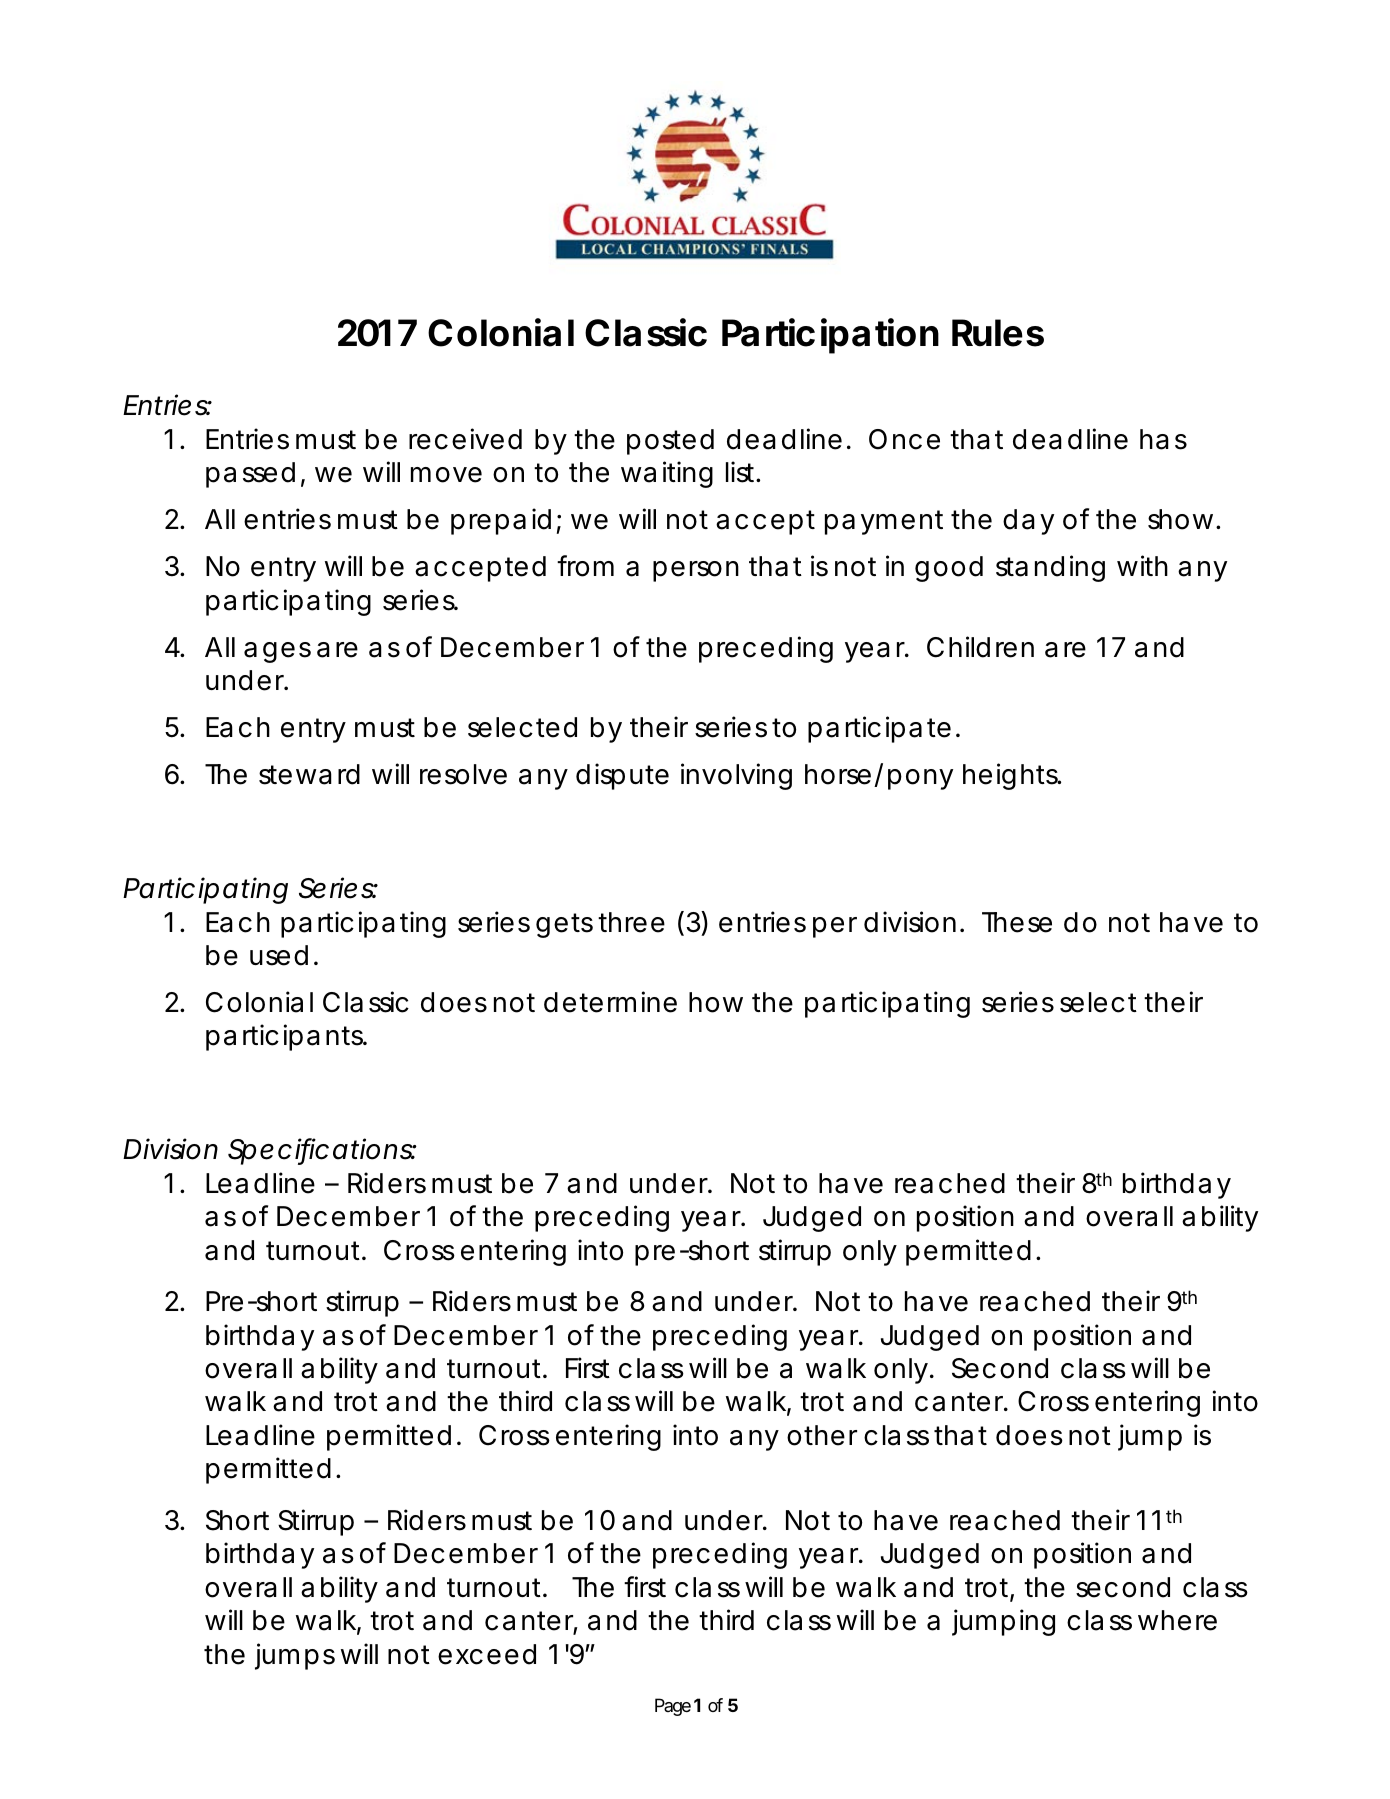 The image size is (1390, 1799). What do you see at coordinates (1177, 1620) in the document?
I see `where` at bounding box center [1177, 1620].
